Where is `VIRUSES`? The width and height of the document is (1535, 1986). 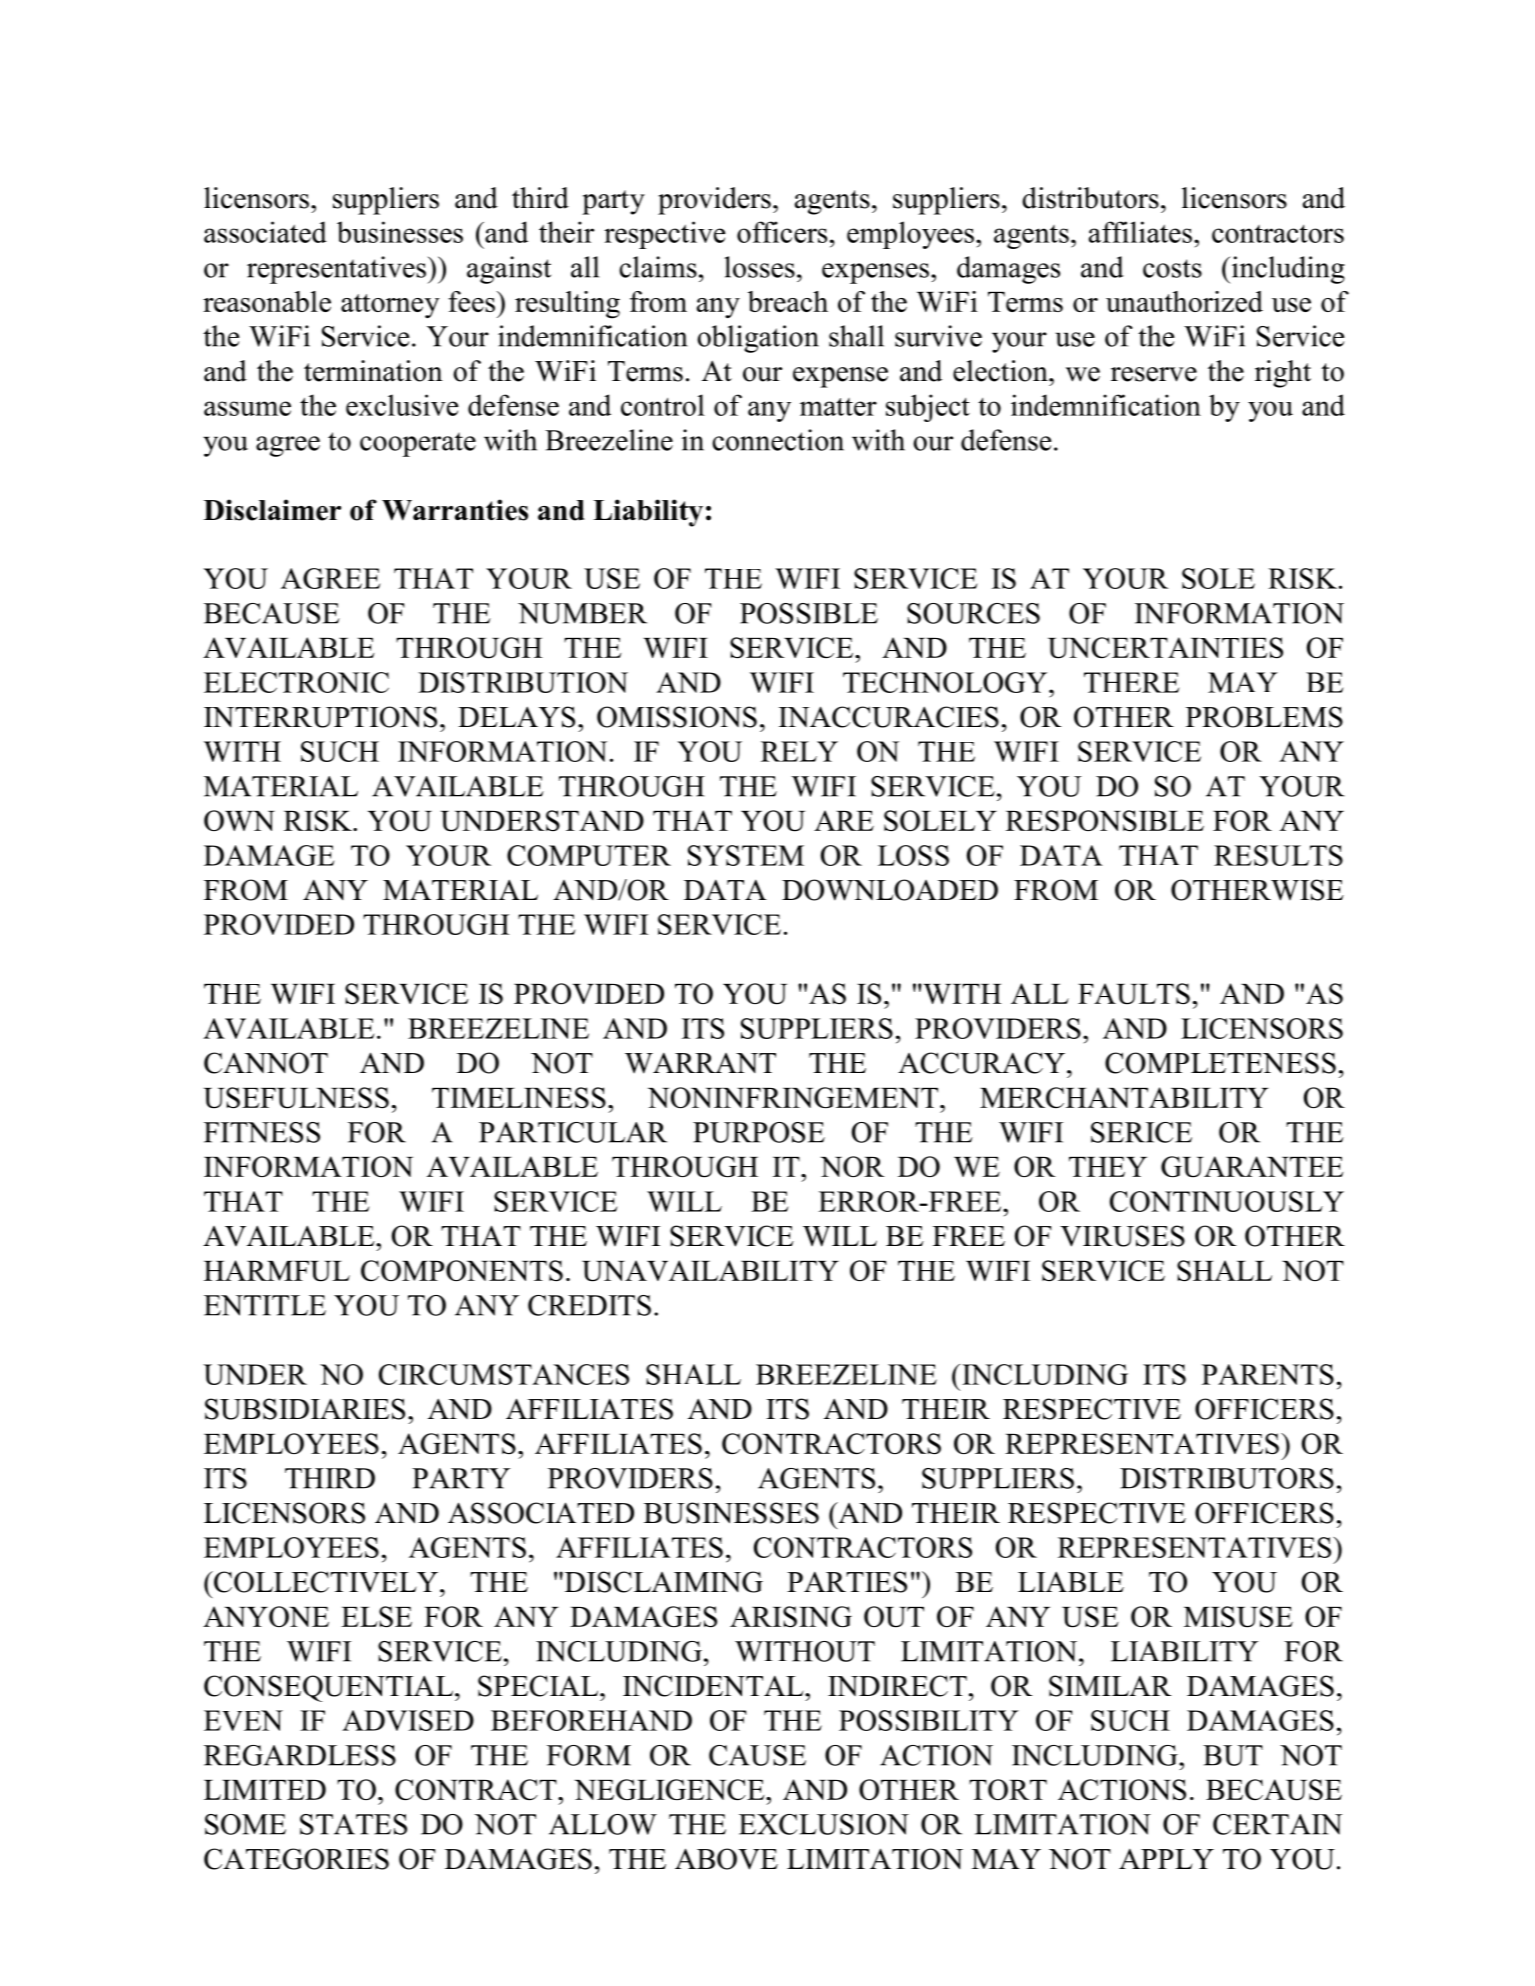 VIRUSES is located at coordinates (1122, 1236).
